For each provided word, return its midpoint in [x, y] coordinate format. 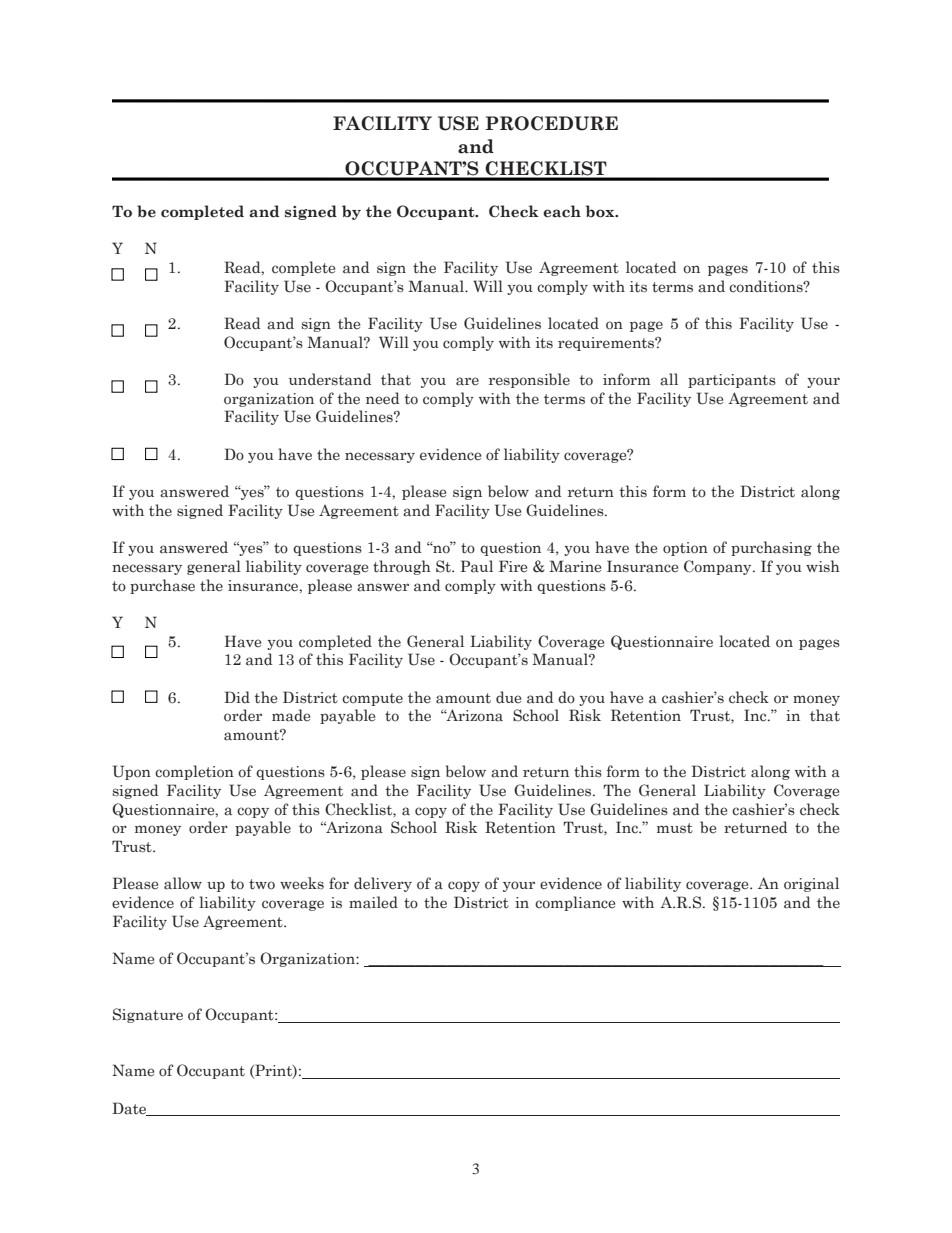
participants [732, 381]
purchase [162, 586]
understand [330, 379]
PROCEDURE [551, 123]
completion [194, 772]
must [675, 828]
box [601, 211]
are [467, 381]
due [508, 697]
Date [130, 1109]
